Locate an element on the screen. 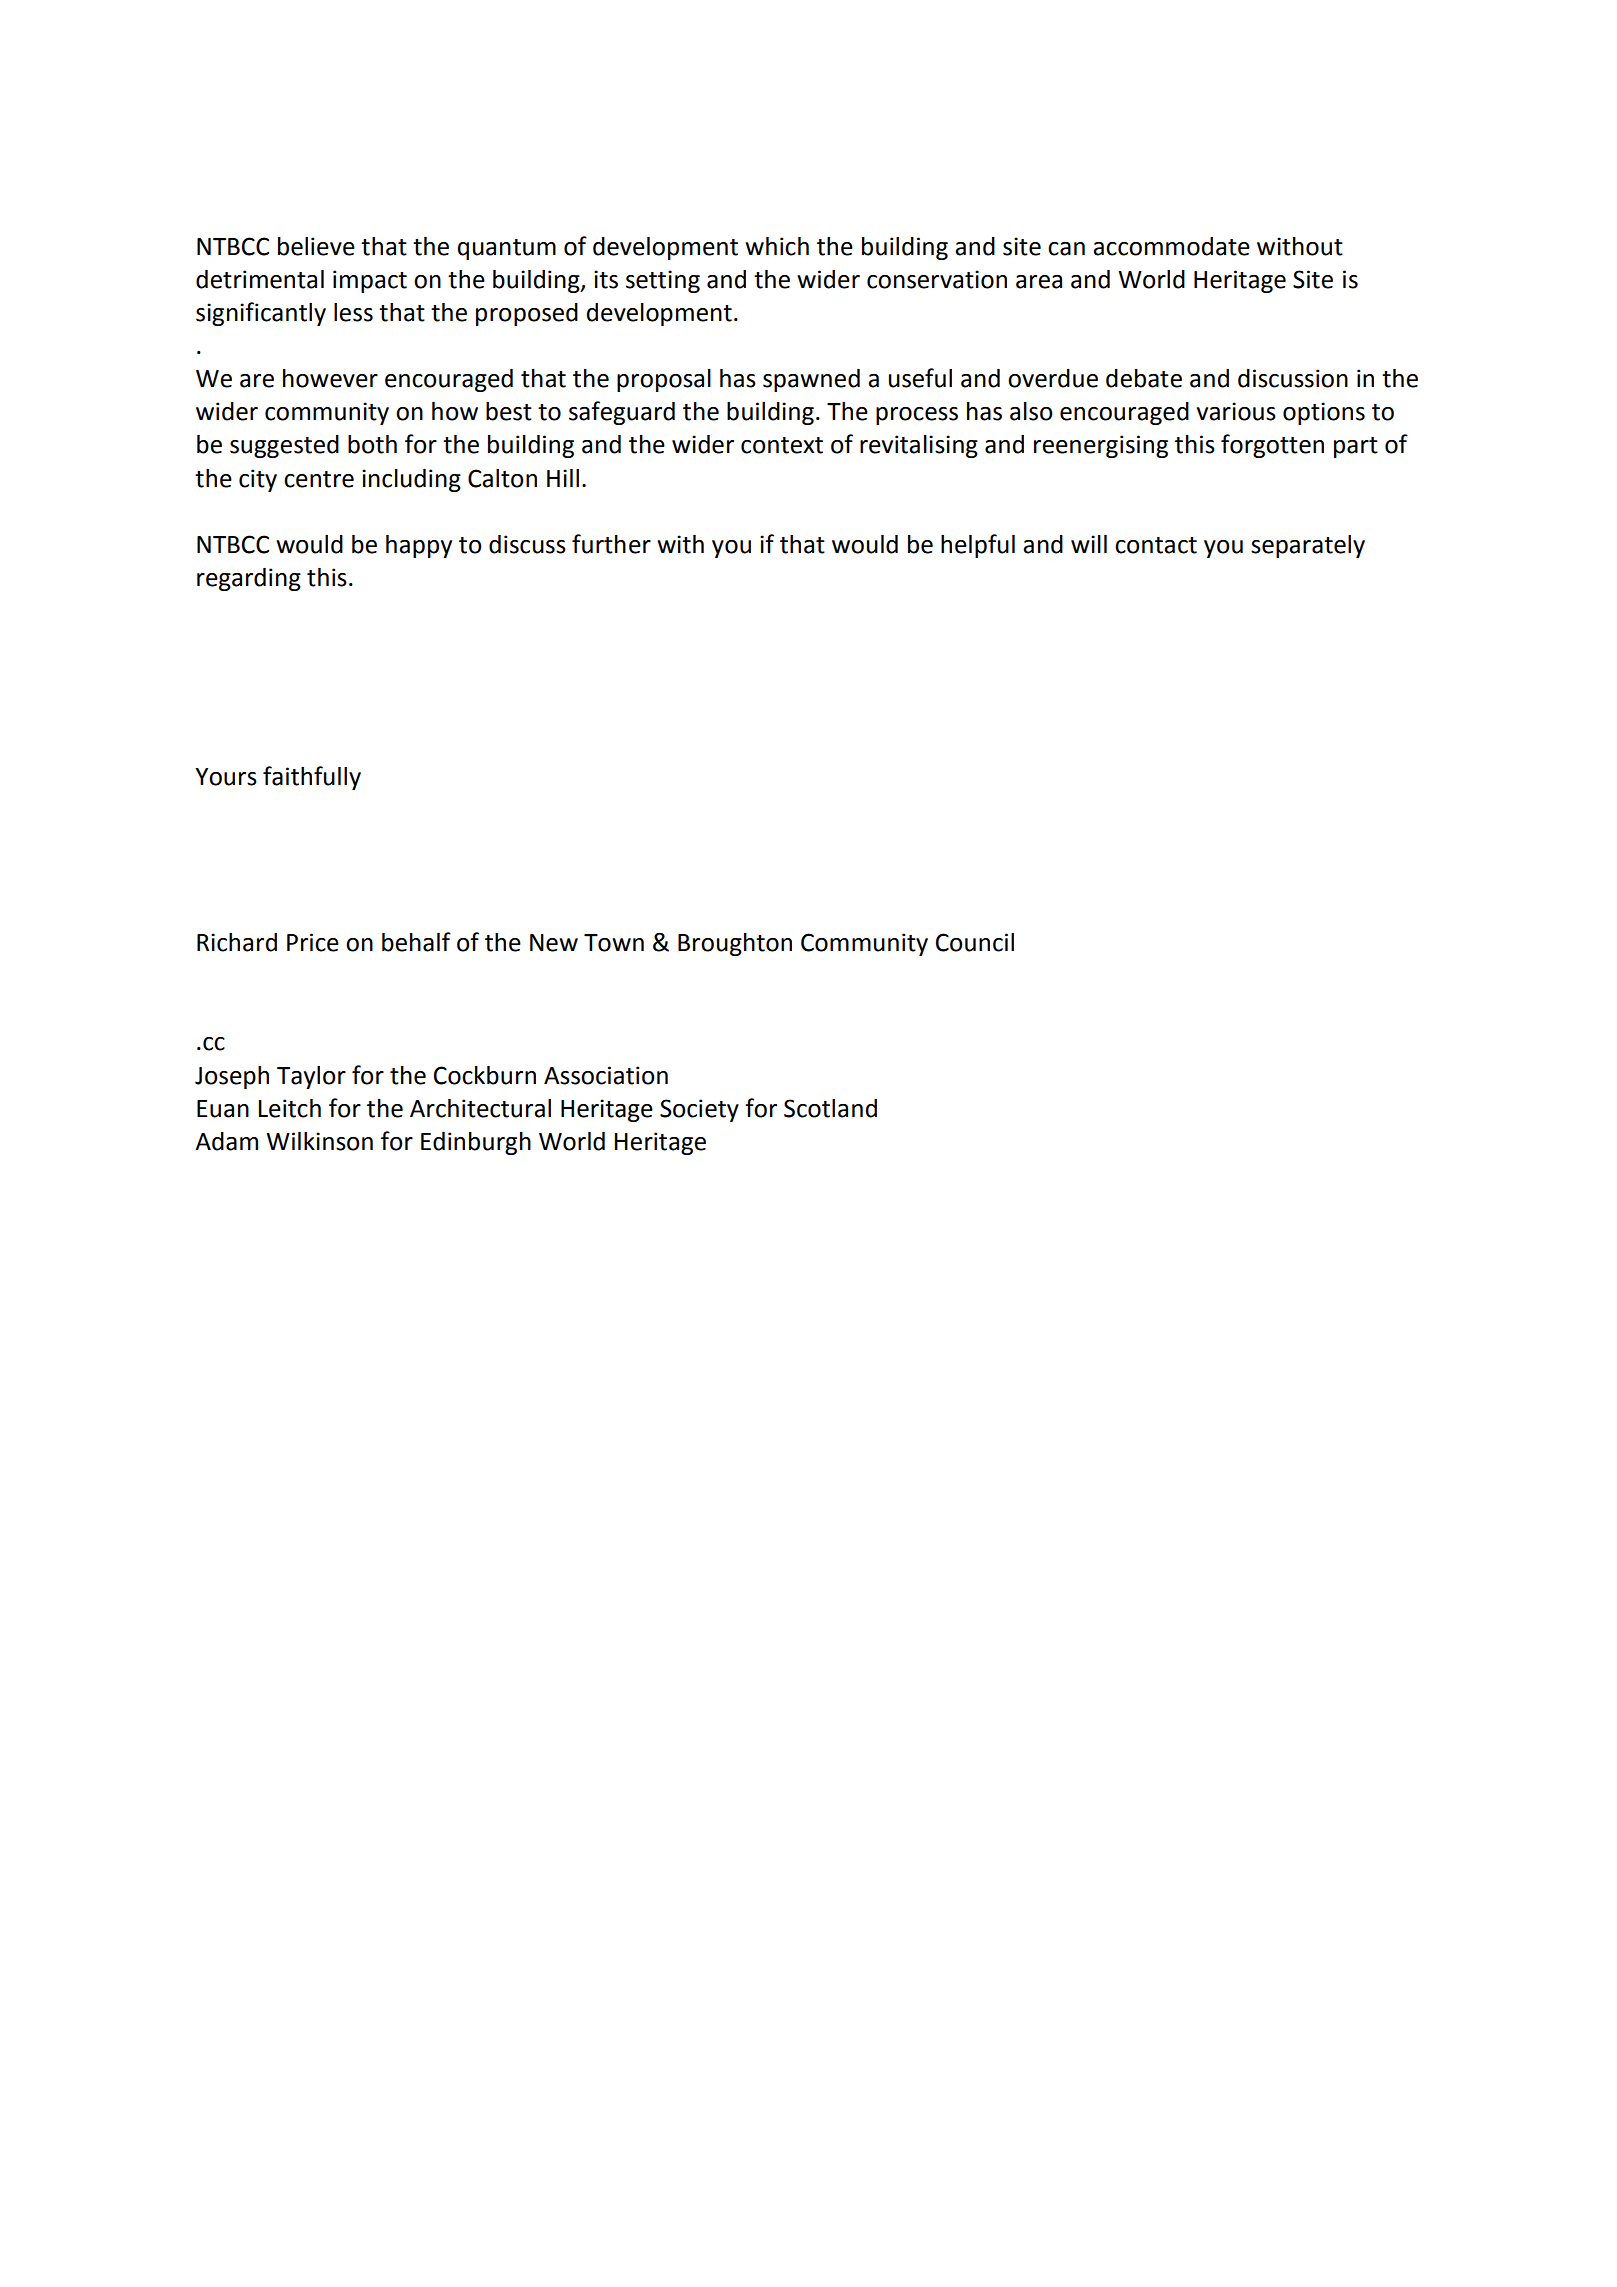 Image resolution: width=1617 pixels, height=2287 pixels. Leitch is located at coordinates (290, 1108).
